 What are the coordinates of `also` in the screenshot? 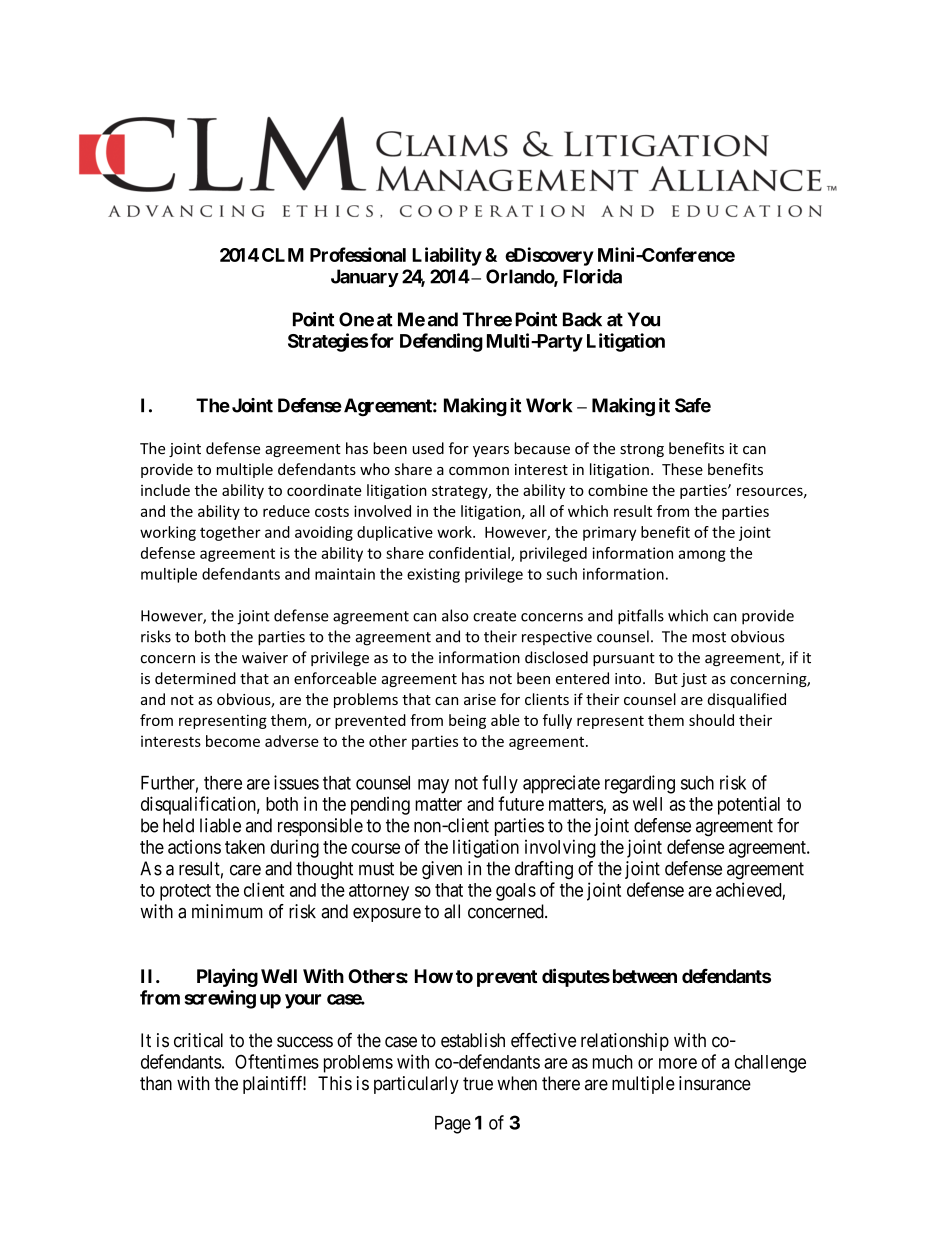 It's located at (455, 615).
